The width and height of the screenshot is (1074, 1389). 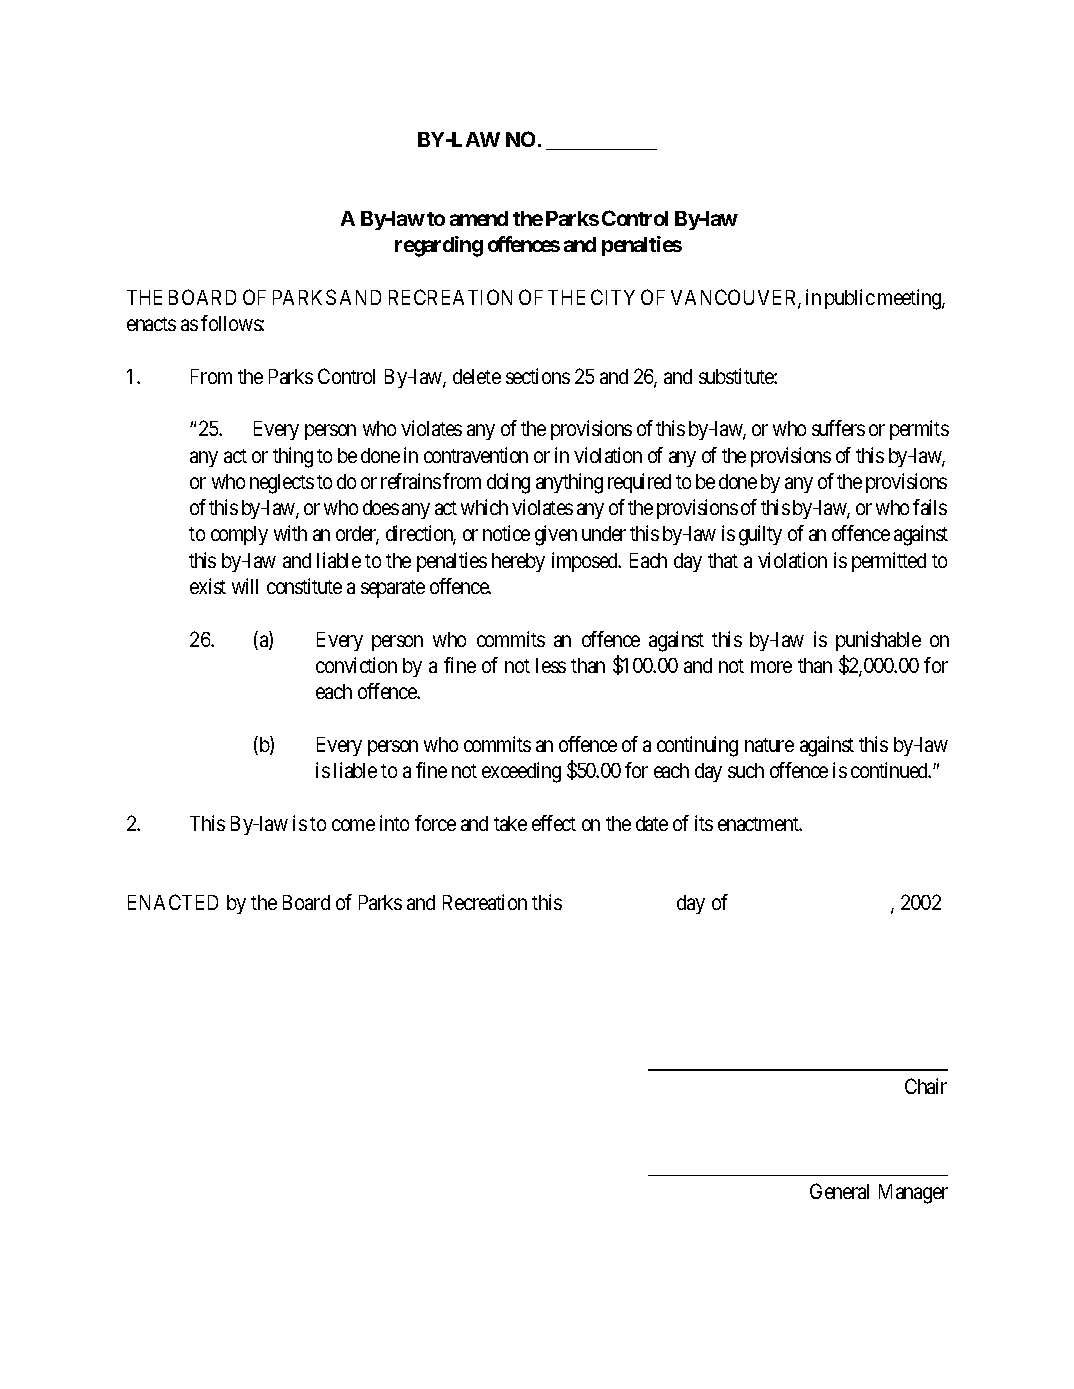 What do you see at coordinates (479, 218) in the screenshot?
I see `amend` at bounding box center [479, 218].
